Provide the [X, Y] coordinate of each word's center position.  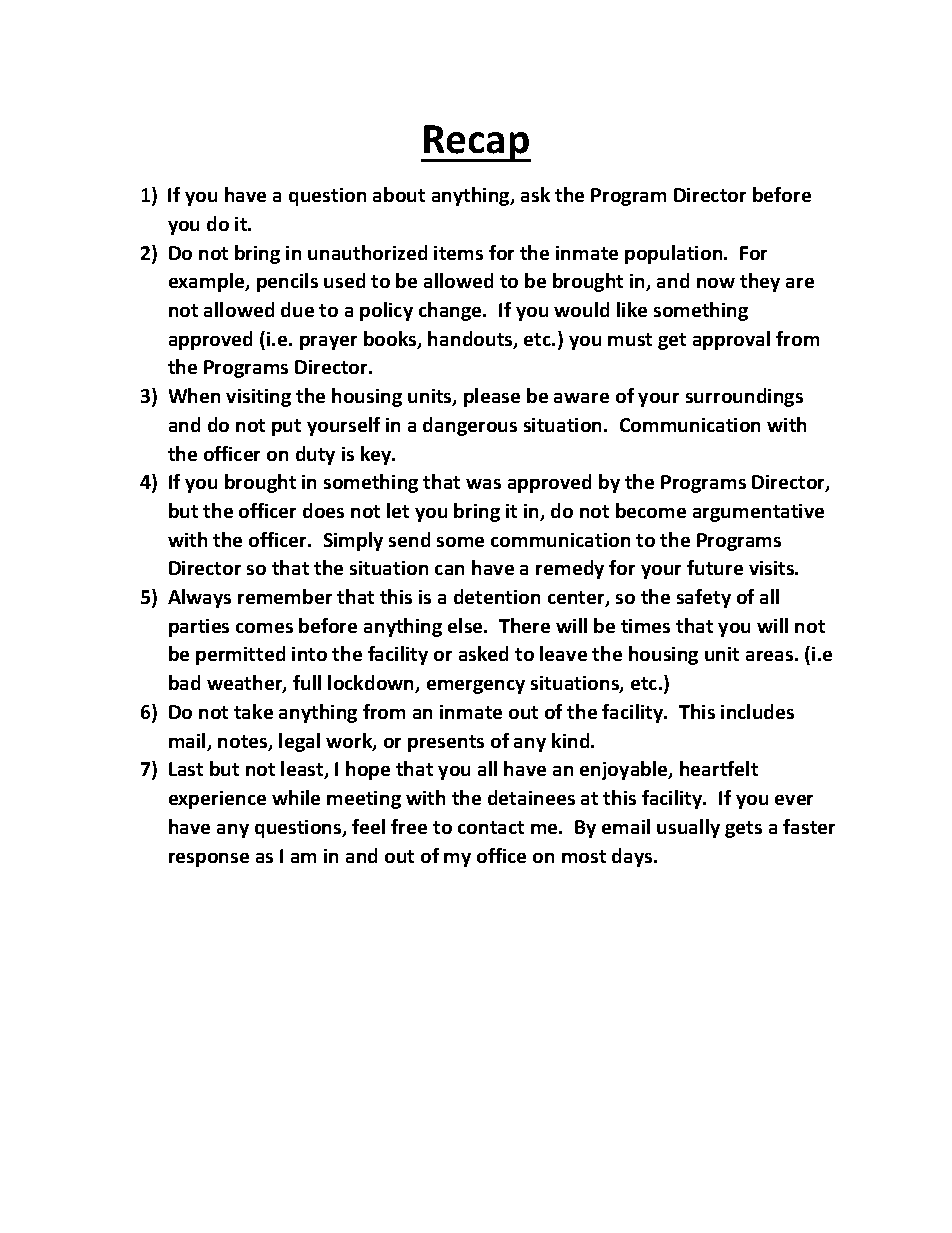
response [209, 860]
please [492, 397]
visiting [258, 398]
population [675, 254]
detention [497, 596]
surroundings [744, 397]
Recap [476, 143]
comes [264, 628]
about [399, 194]
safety [704, 598]
